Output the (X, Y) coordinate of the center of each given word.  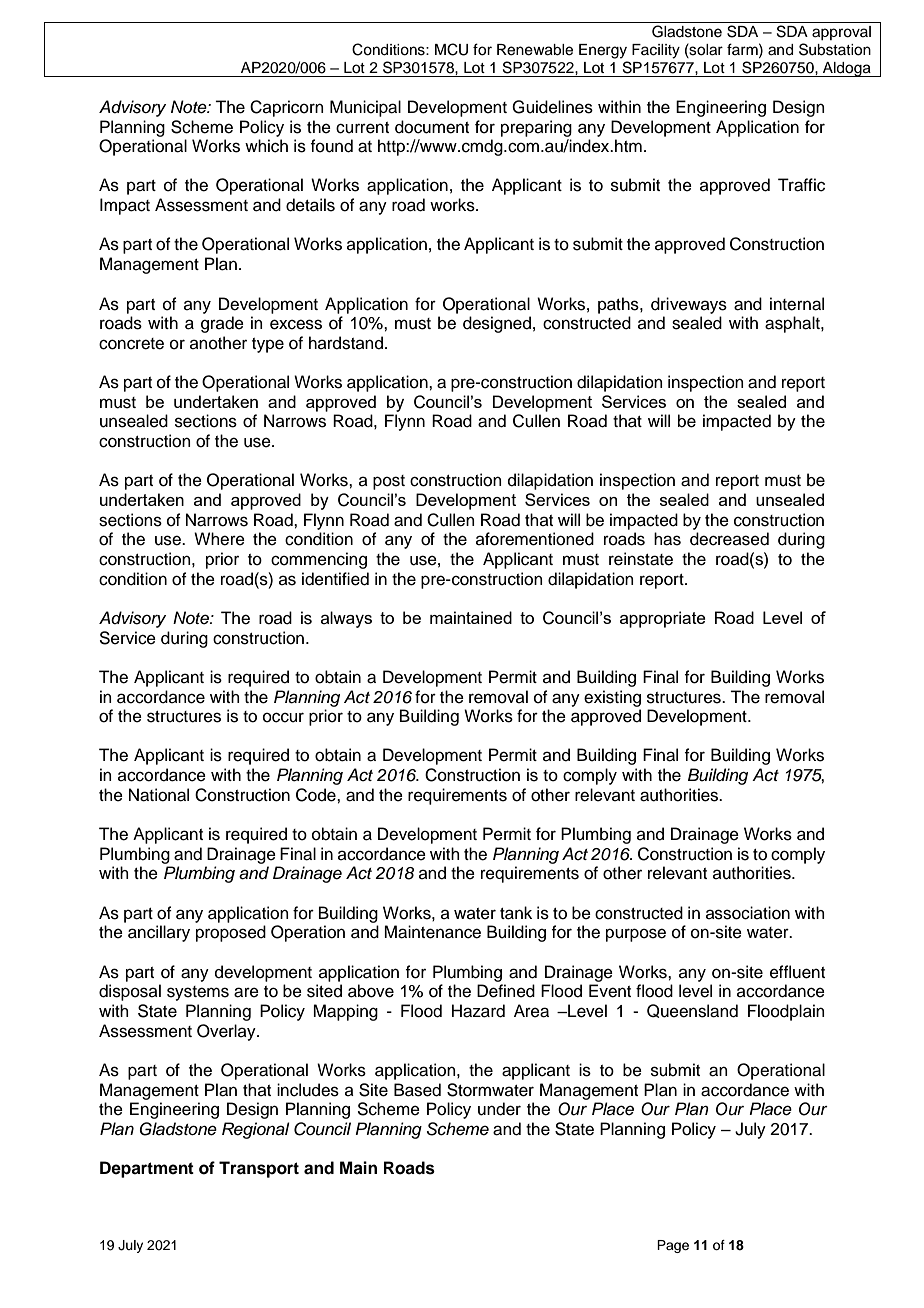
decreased (729, 539)
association (748, 913)
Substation (835, 49)
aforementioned (535, 539)
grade (222, 324)
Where (219, 539)
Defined (506, 991)
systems (198, 993)
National (159, 795)
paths (619, 305)
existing (612, 698)
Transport (259, 1169)
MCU (451, 49)
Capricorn (287, 108)
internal (797, 304)
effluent (797, 972)
